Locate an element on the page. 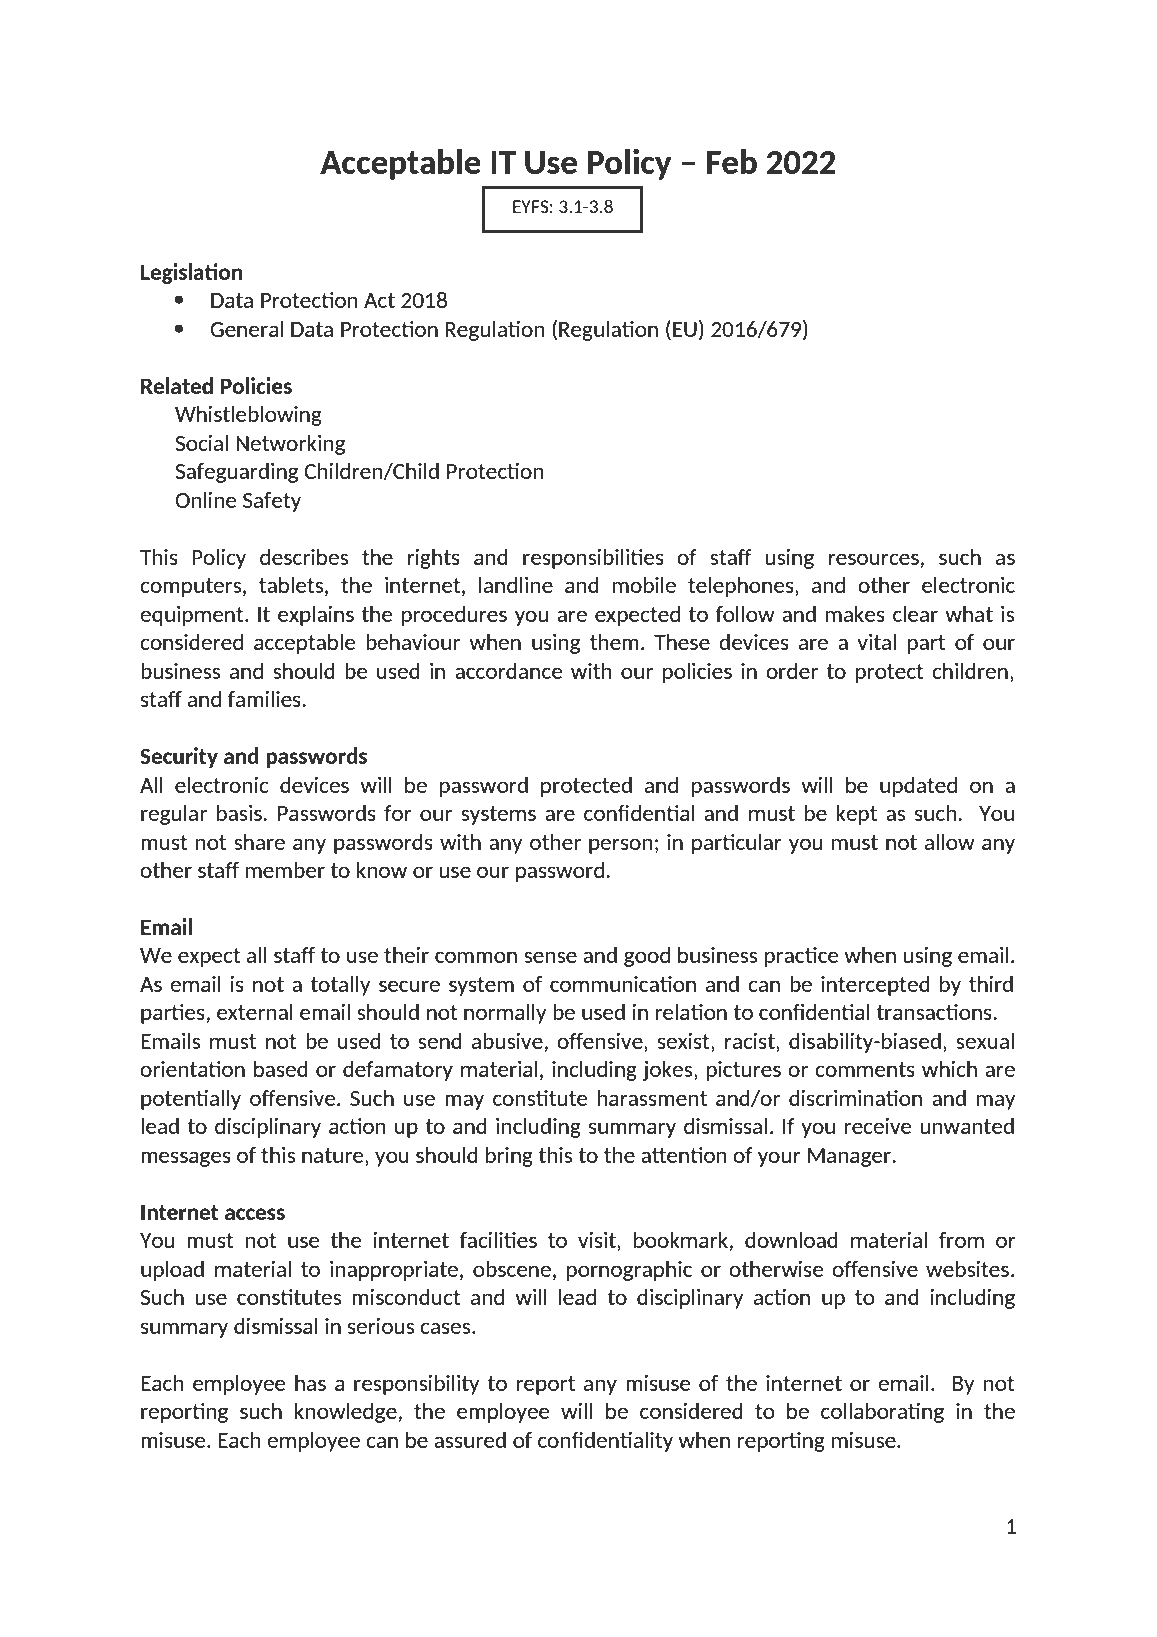  responsibilities is located at coordinates (593, 559).
